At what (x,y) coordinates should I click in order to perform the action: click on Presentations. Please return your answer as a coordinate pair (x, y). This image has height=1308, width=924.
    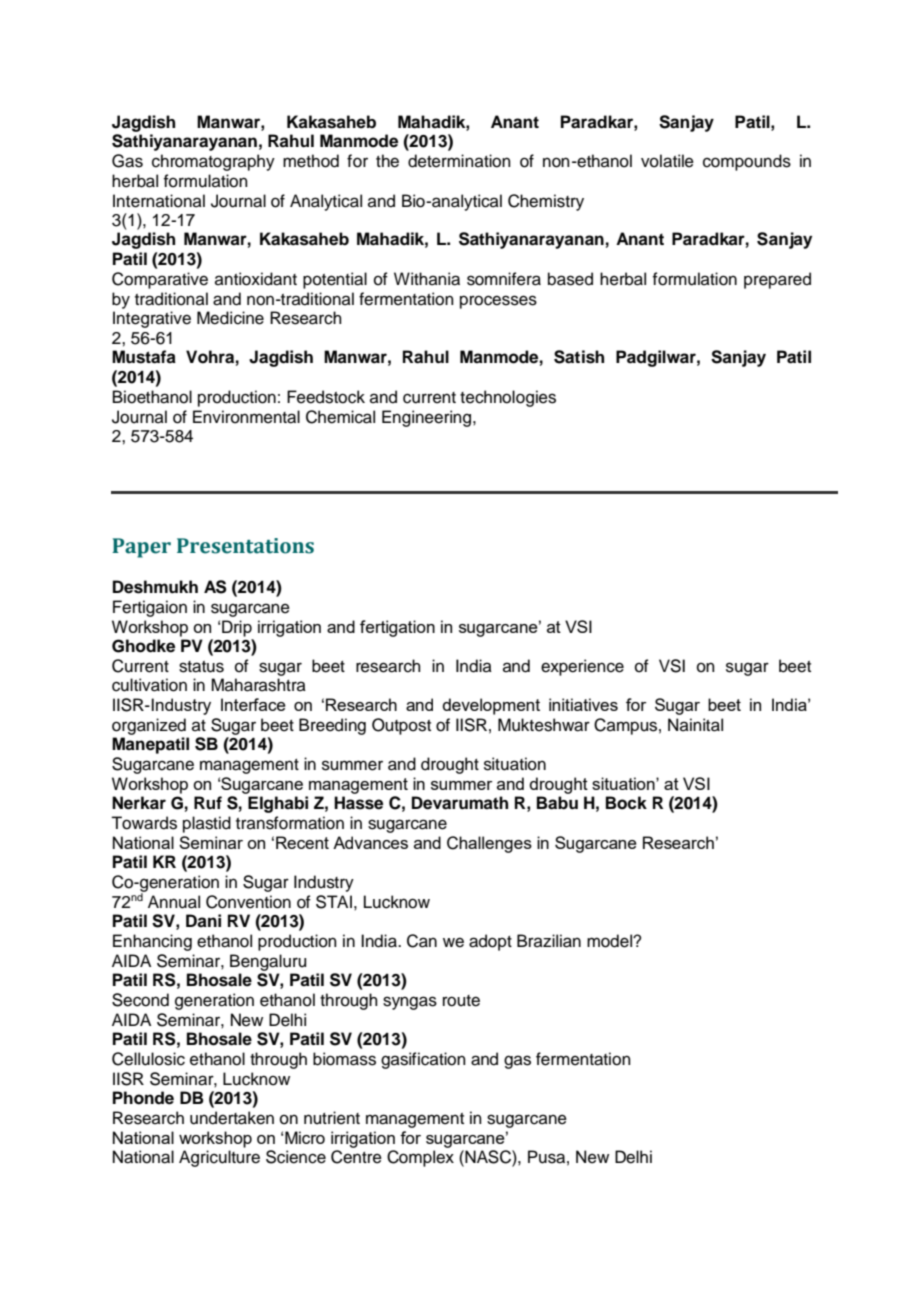
    Looking at the image, I should click on (245, 546).
